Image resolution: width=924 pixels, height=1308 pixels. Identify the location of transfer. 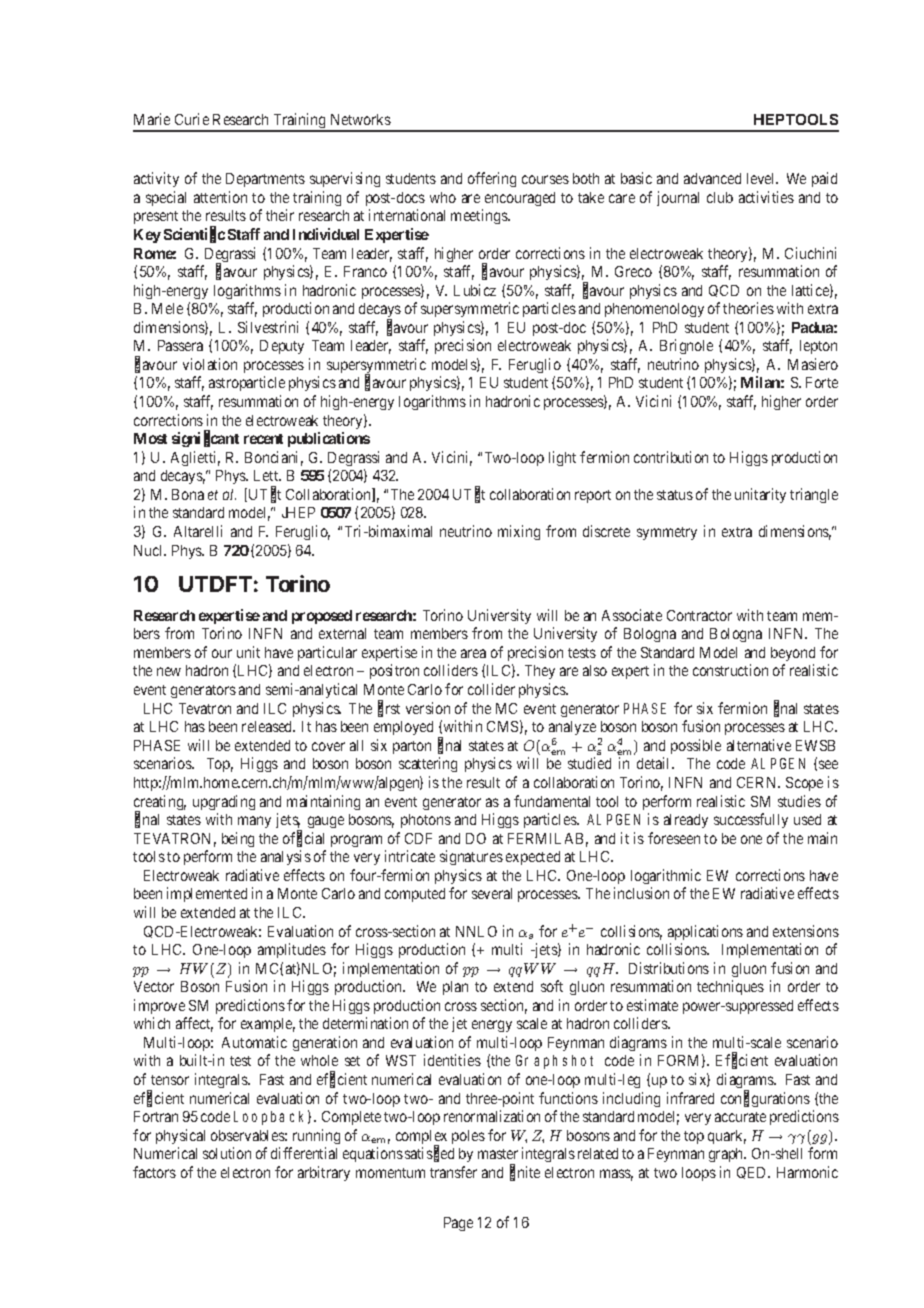
(453, 1172).
